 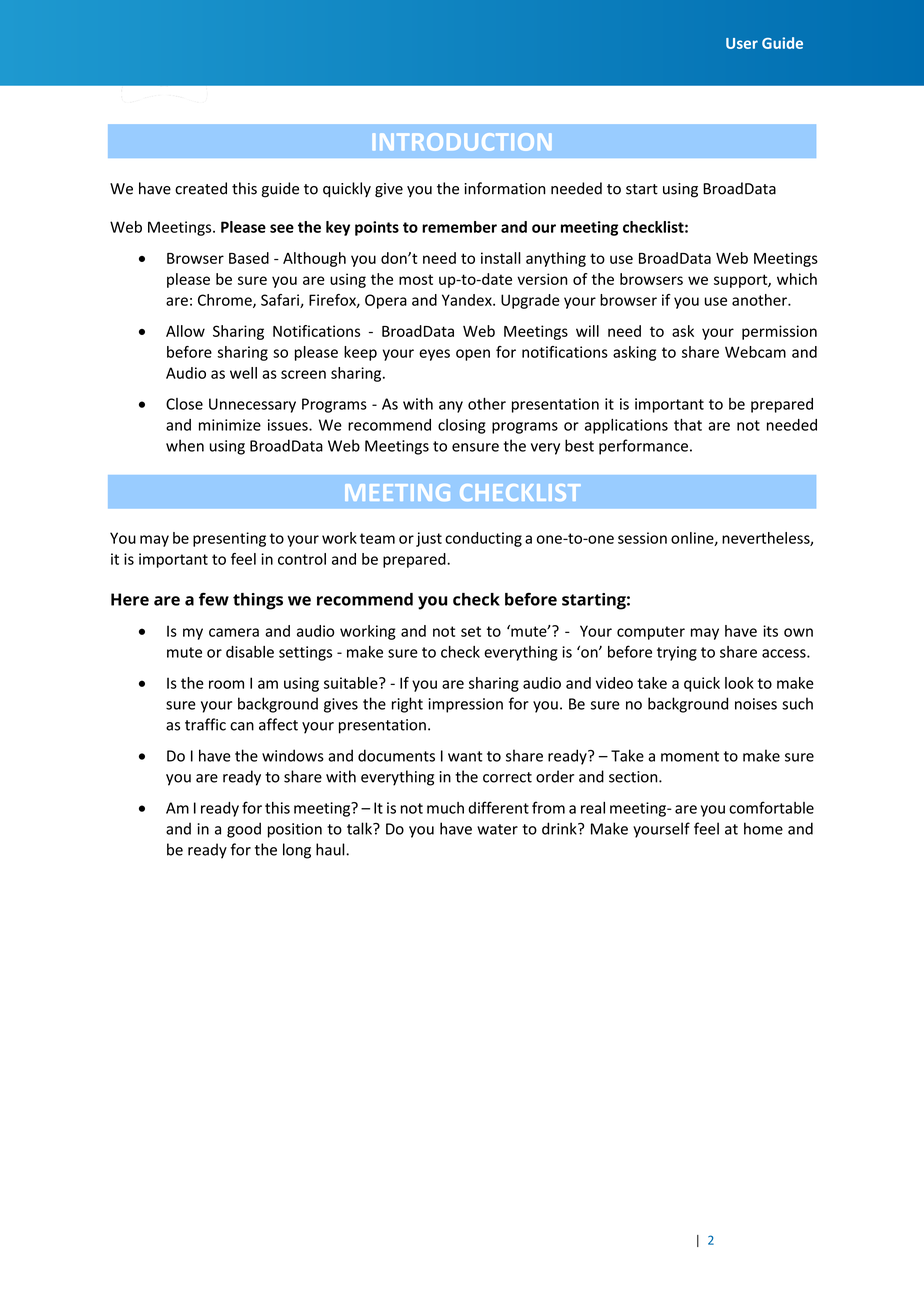 What do you see at coordinates (244, 830) in the page?
I see `good` at bounding box center [244, 830].
